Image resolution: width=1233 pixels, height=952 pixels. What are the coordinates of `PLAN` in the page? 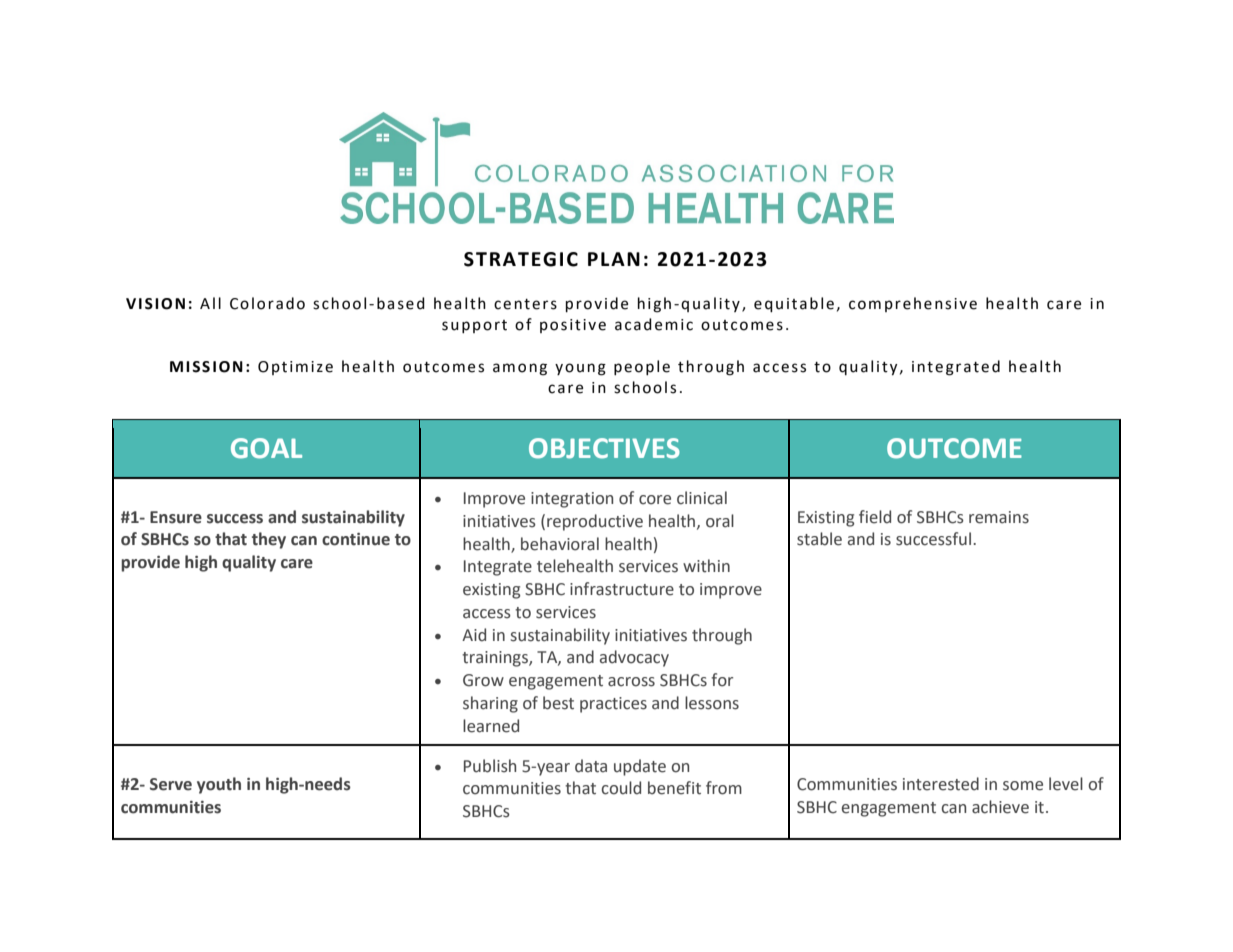 It's located at (614, 259).
